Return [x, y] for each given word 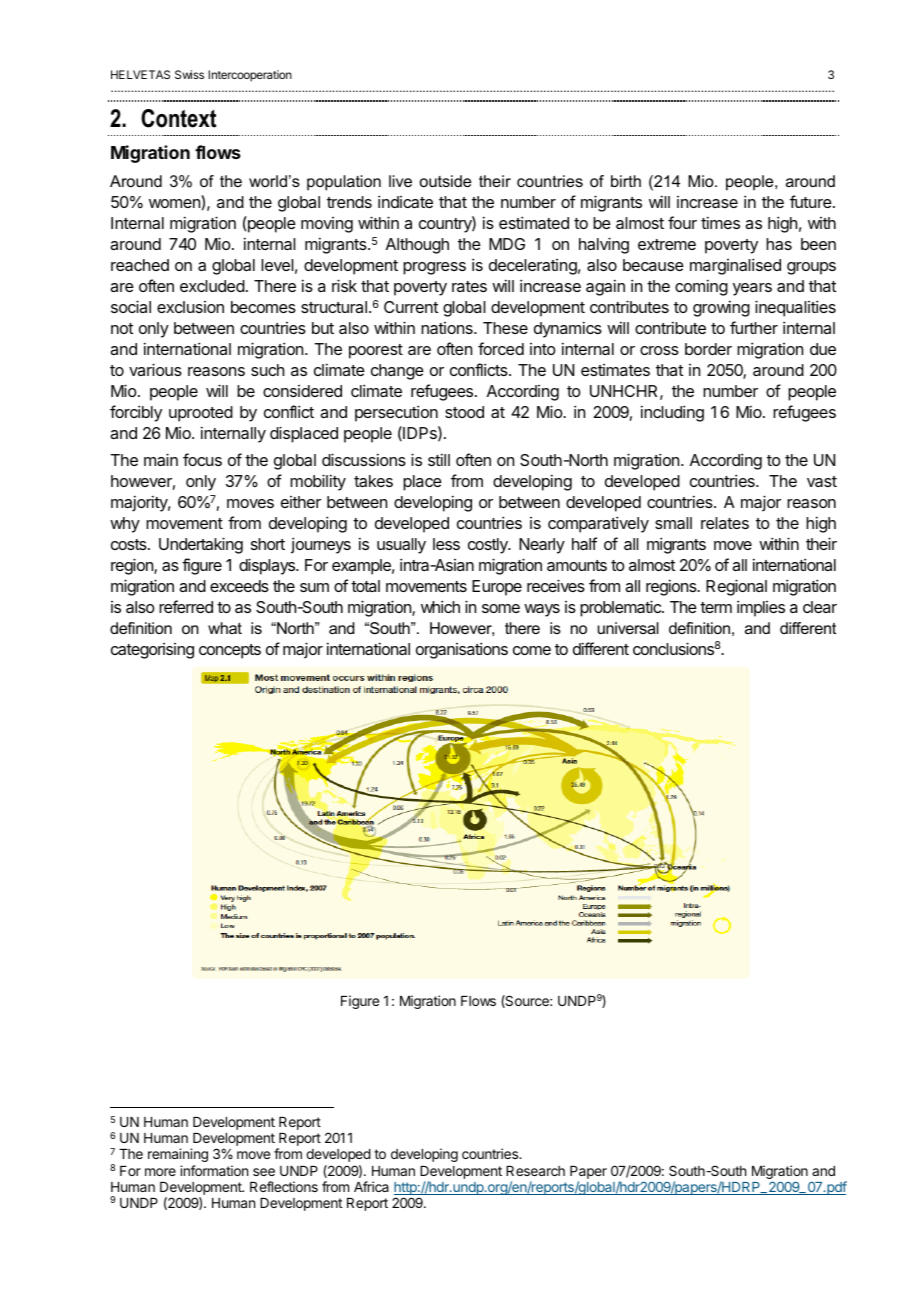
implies [761, 608]
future [811, 201]
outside [445, 181]
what [225, 628]
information [214, 1170]
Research [535, 1171]
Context [178, 118]
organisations [462, 650]
